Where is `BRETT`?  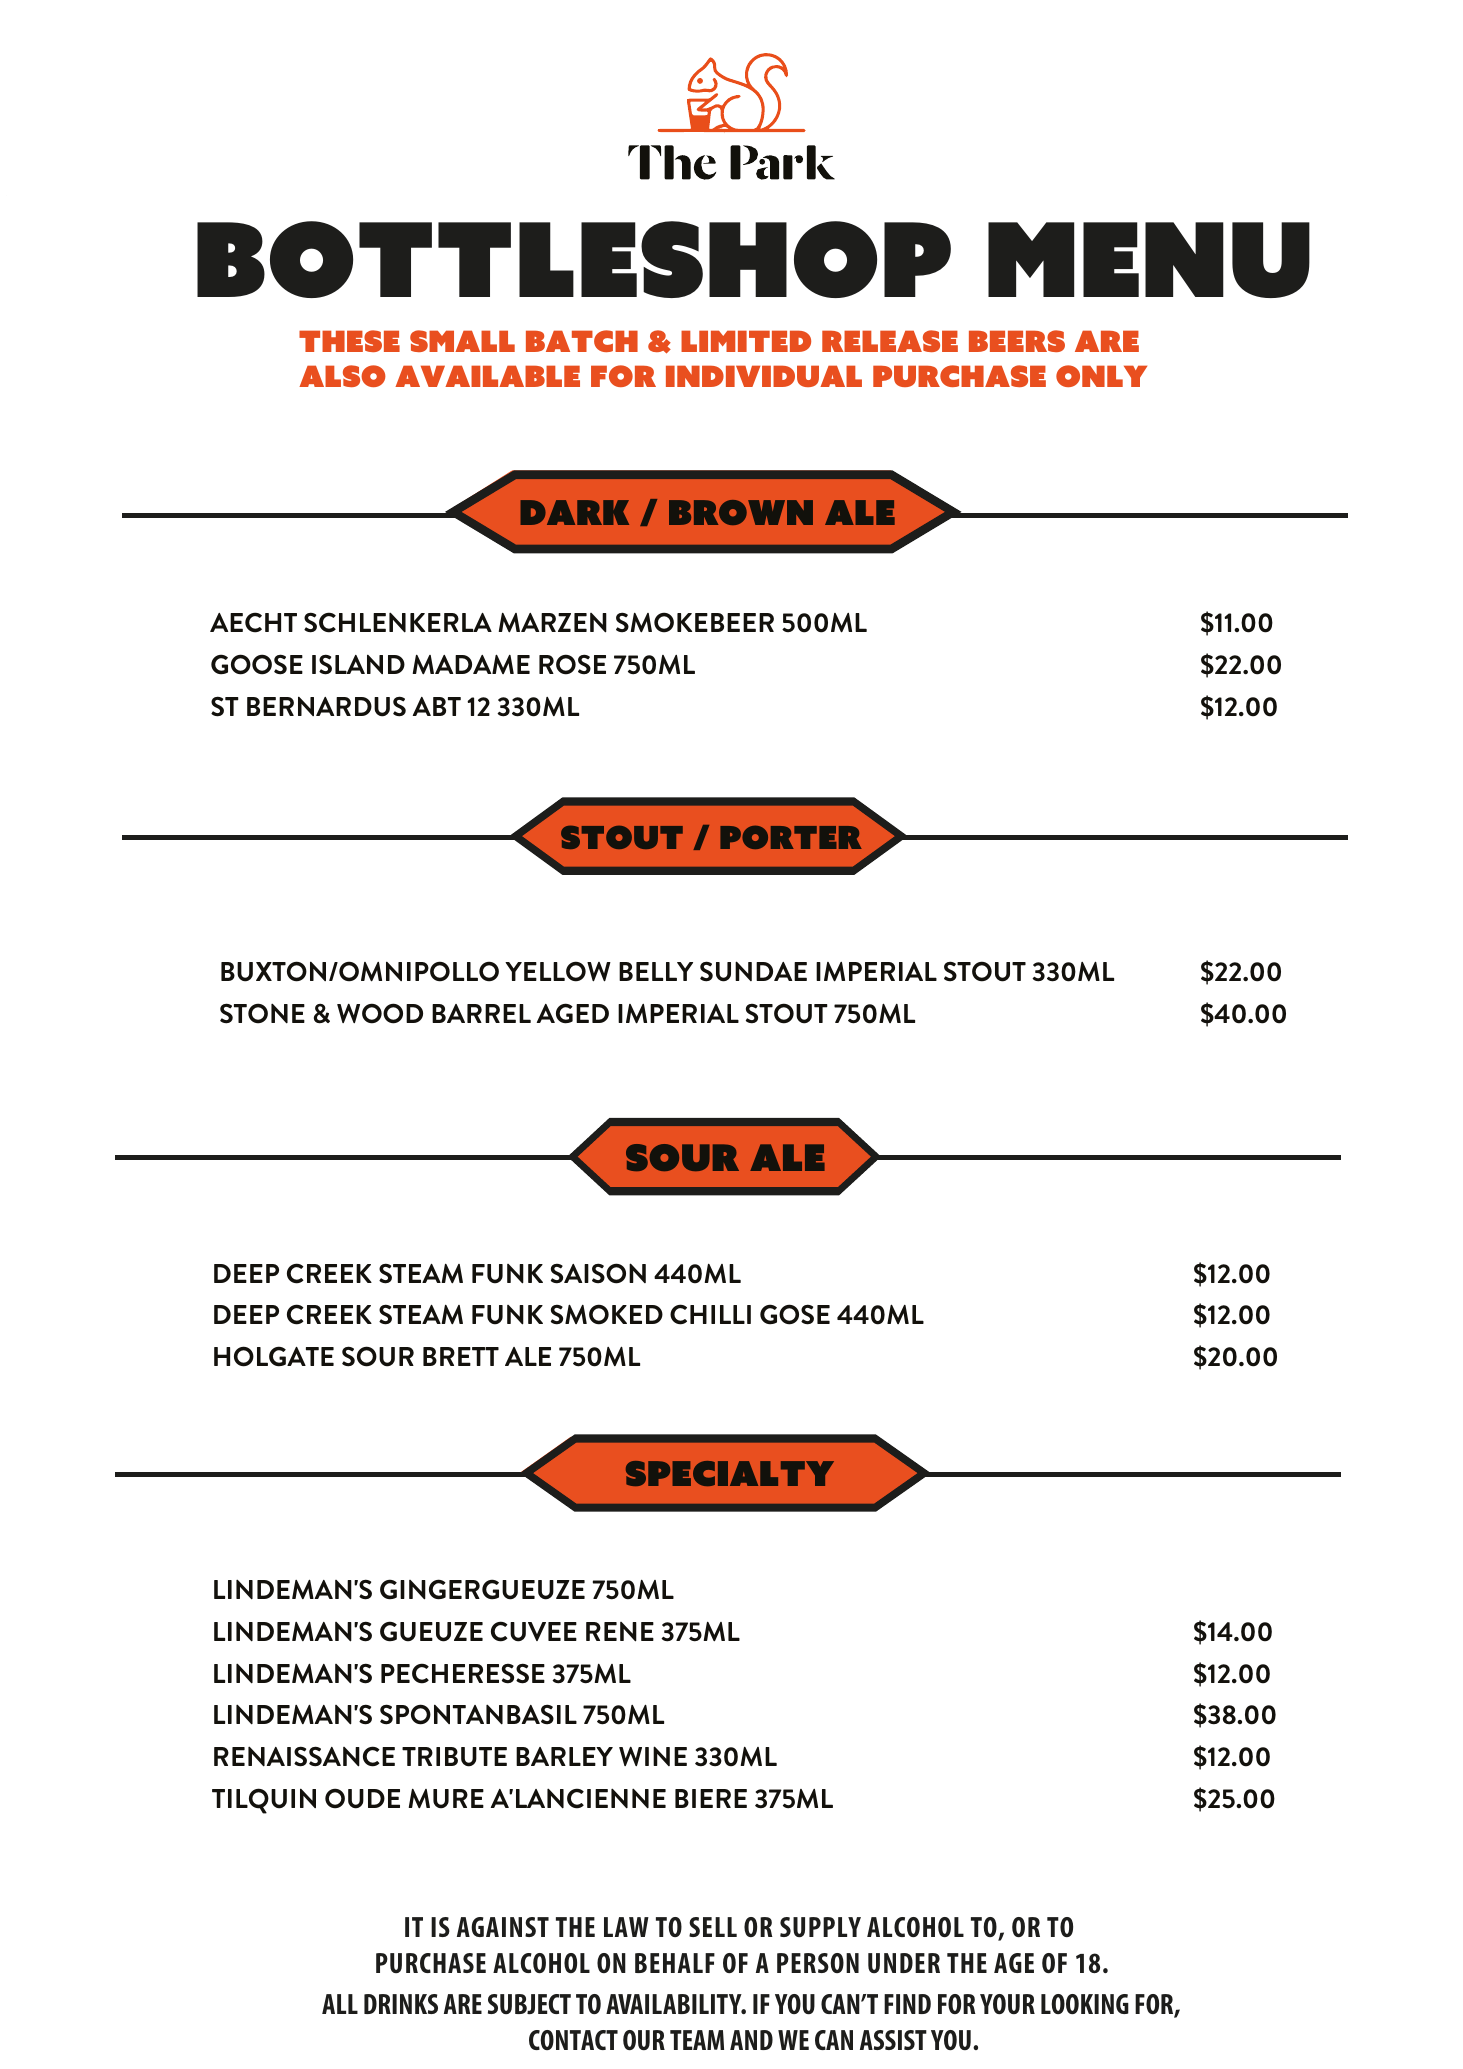
BRETT is located at coordinates (461, 1356).
